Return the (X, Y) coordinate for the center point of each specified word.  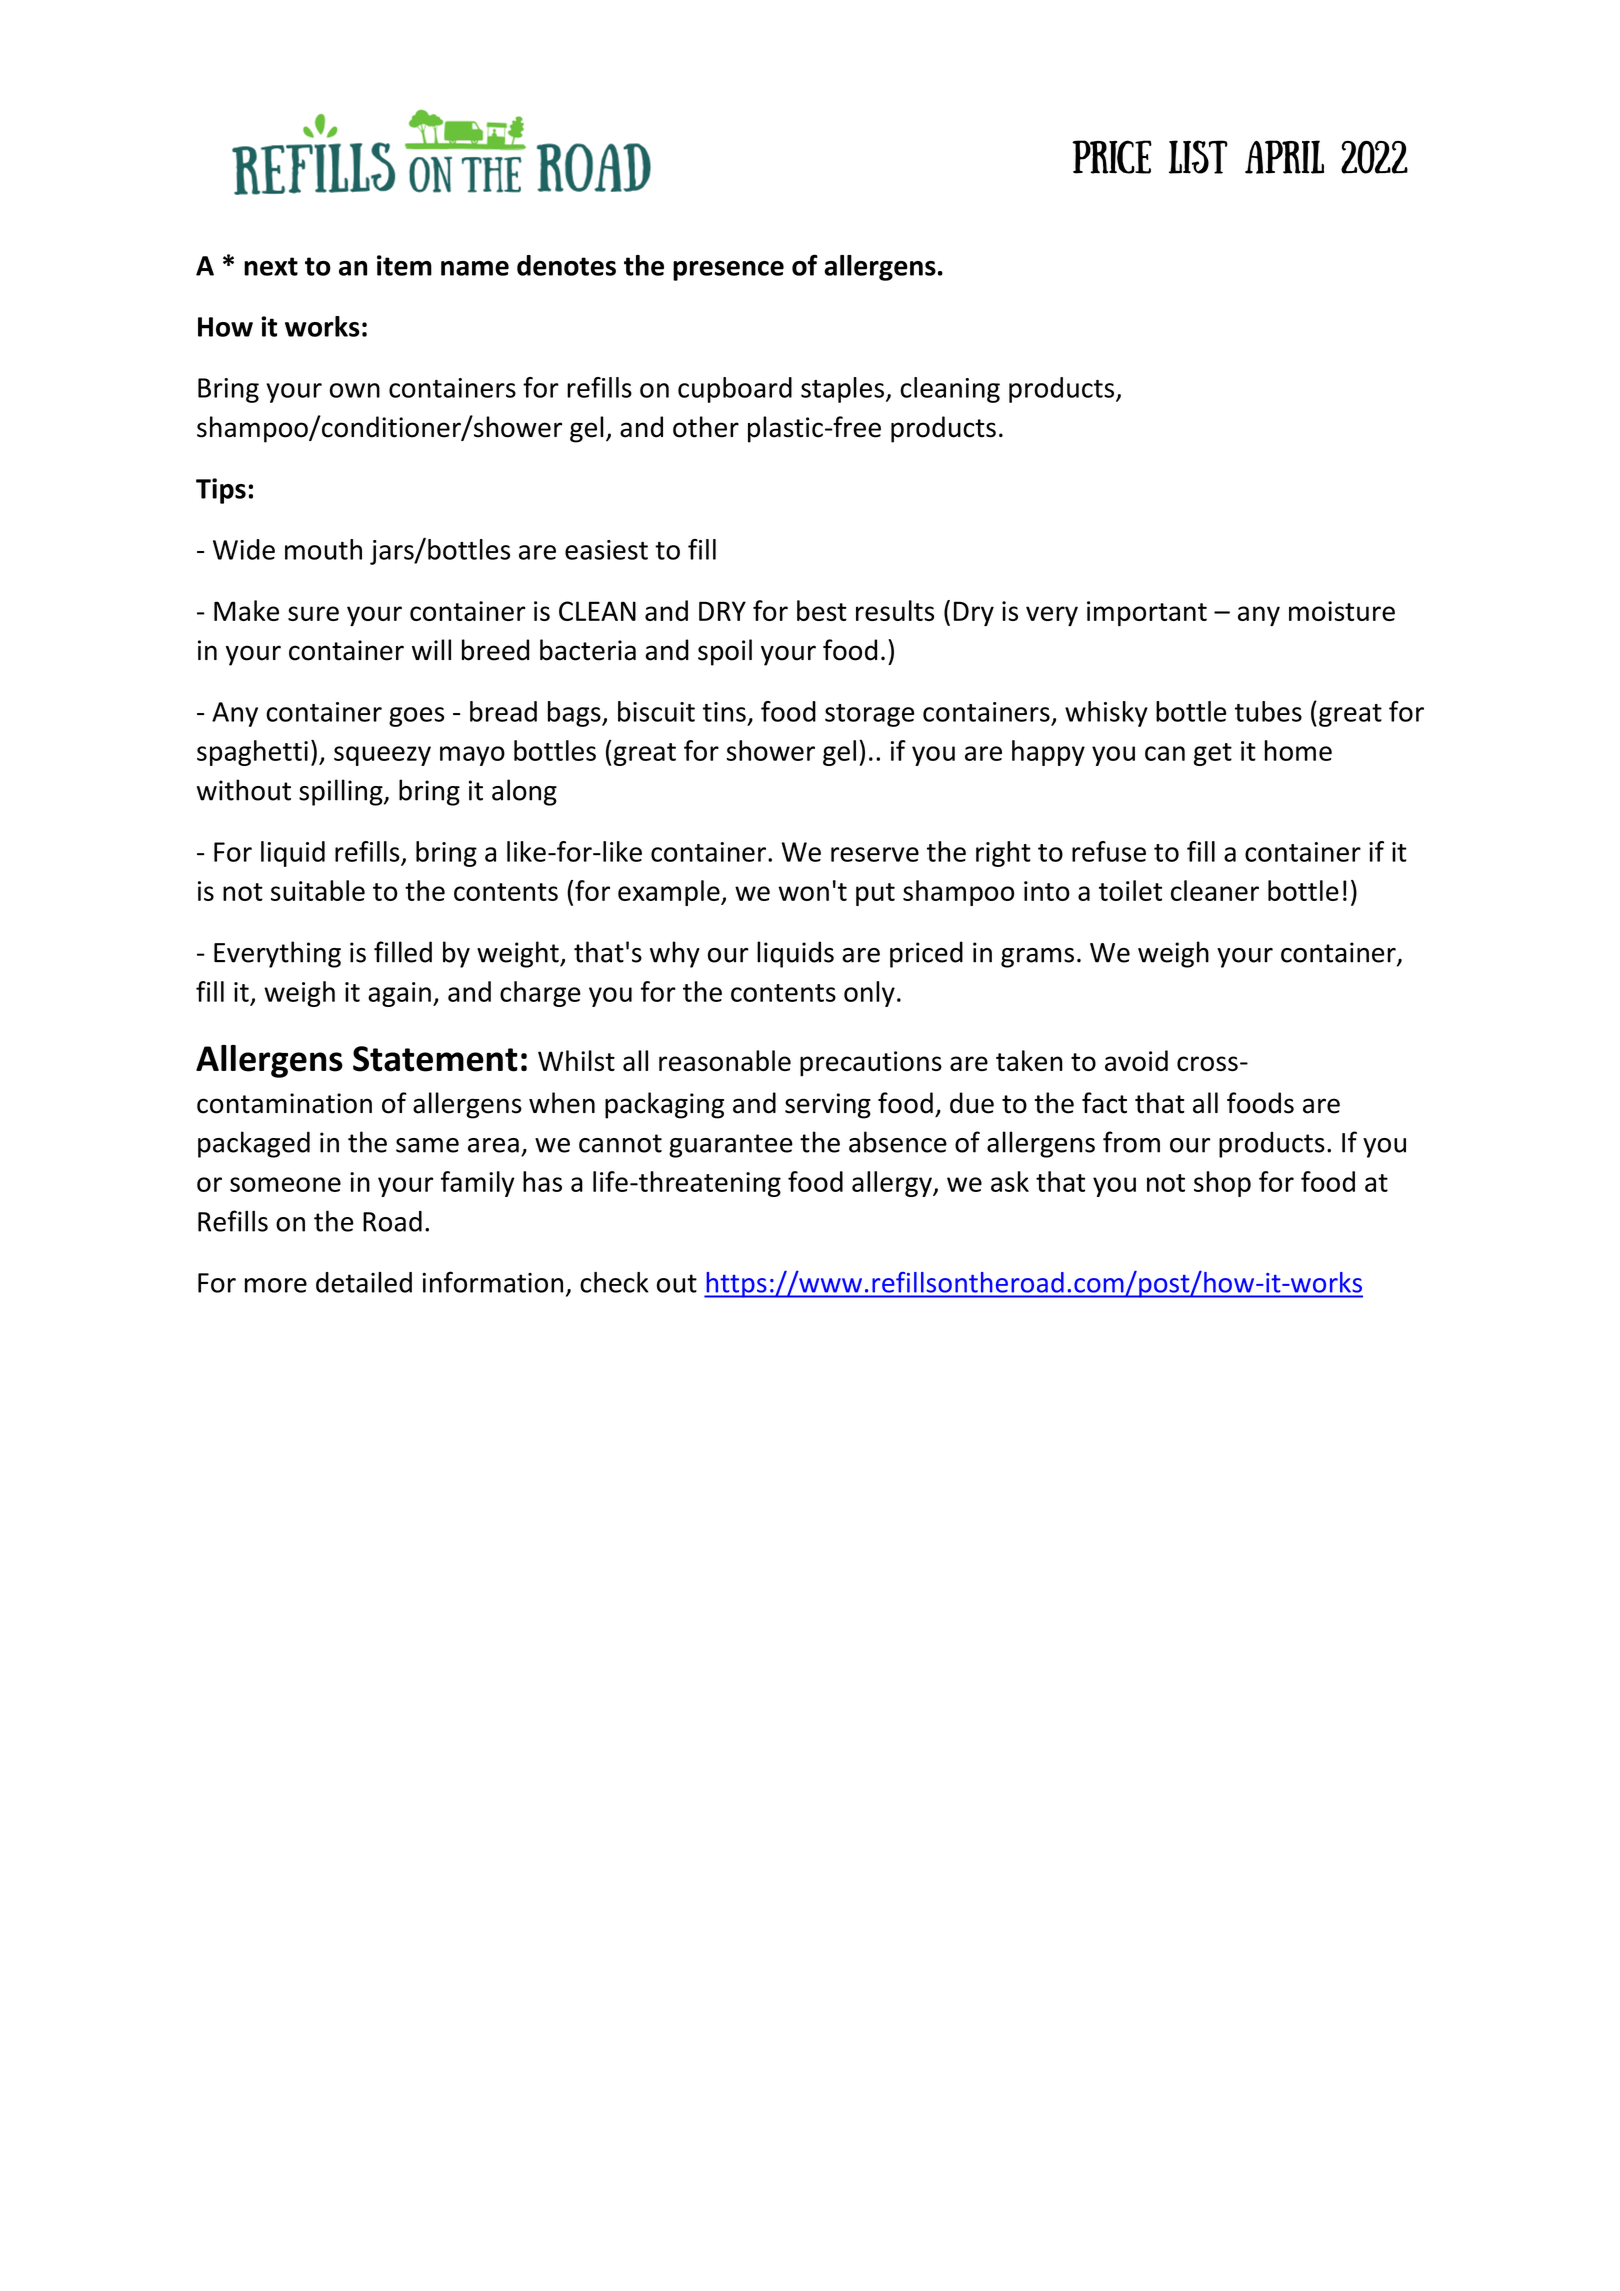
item (404, 265)
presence (728, 271)
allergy (893, 1184)
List (1198, 157)
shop (1222, 1184)
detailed (364, 1282)
